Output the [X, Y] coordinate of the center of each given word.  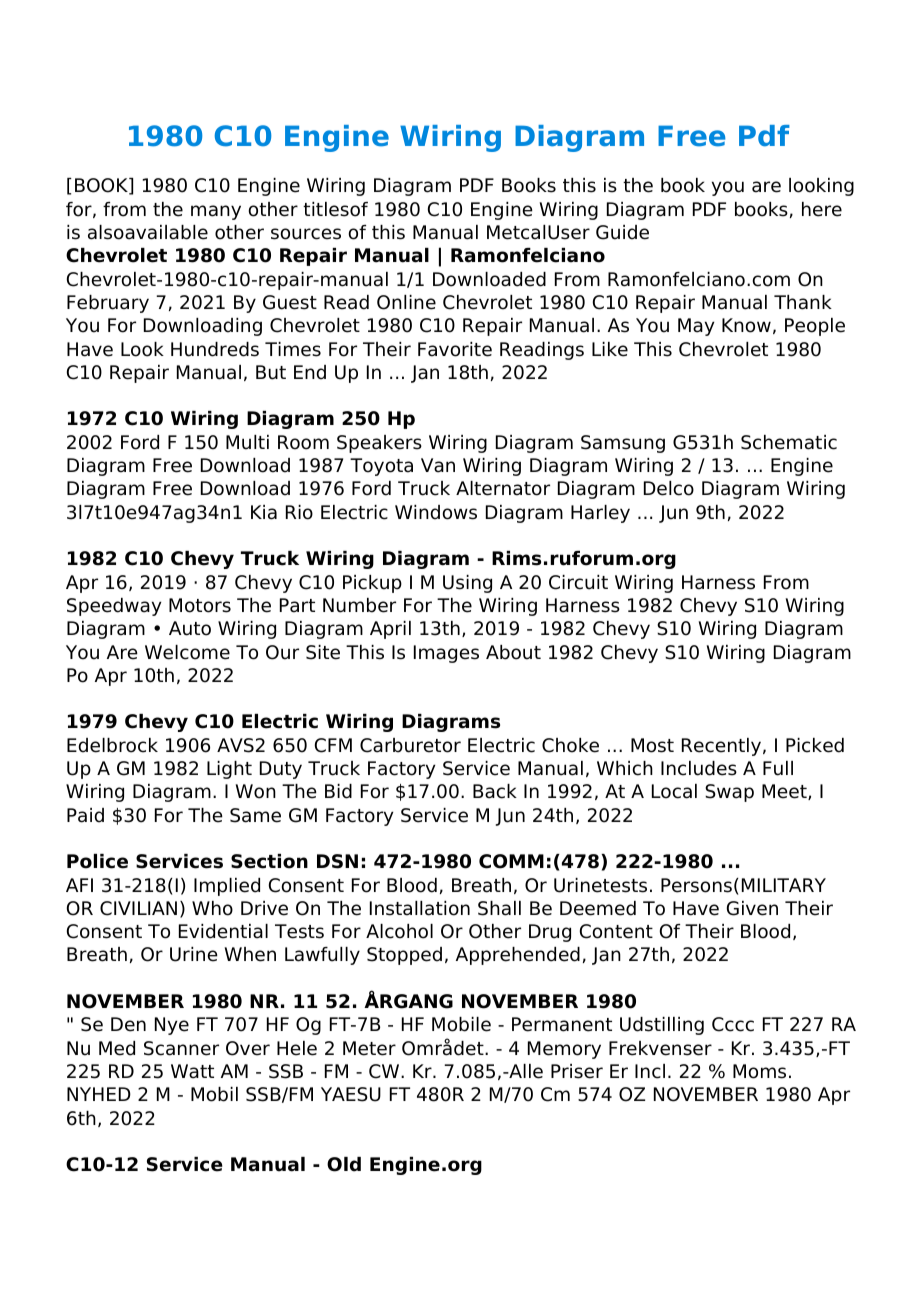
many [216, 212]
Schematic [789, 442]
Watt [192, 1071]
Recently [721, 747]
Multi [247, 442]
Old [344, 1164]
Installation [420, 908]
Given [752, 908]
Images [446, 654]
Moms [759, 1071]
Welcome [187, 652]
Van [438, 465]
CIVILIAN [138, 908]
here [822, 209]
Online [406, 302]
